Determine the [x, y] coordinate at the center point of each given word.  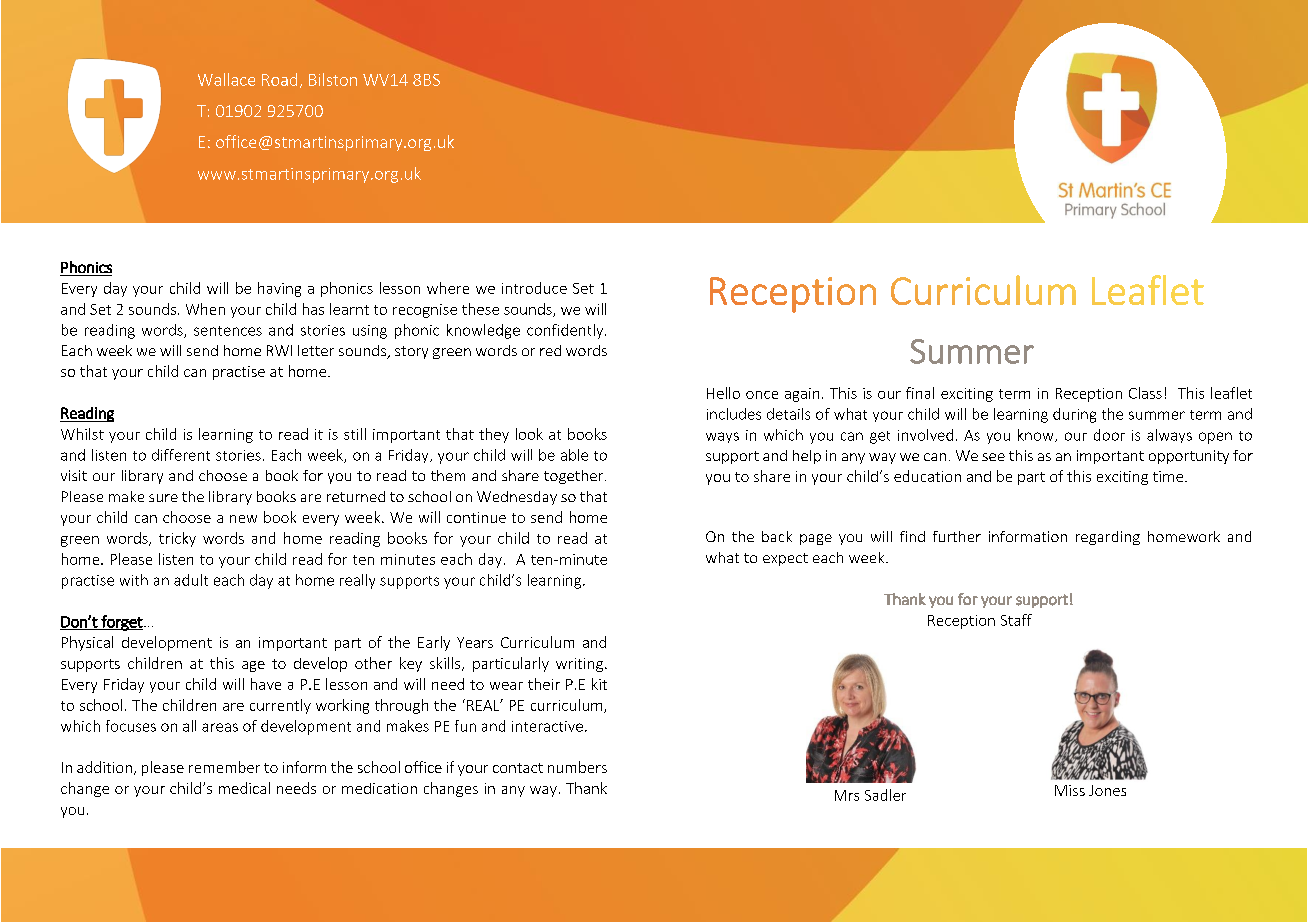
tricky [177, 539]
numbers [577, 767]
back [777, 536]
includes [734, 414]
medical [244, 788]
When [205, 309]
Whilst [82, 434]
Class [1145, 393]
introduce [534, 288]
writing [579, 665]
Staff [1016, 620]
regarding [1108, 538]
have [266, 684]
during [1074, 415]
